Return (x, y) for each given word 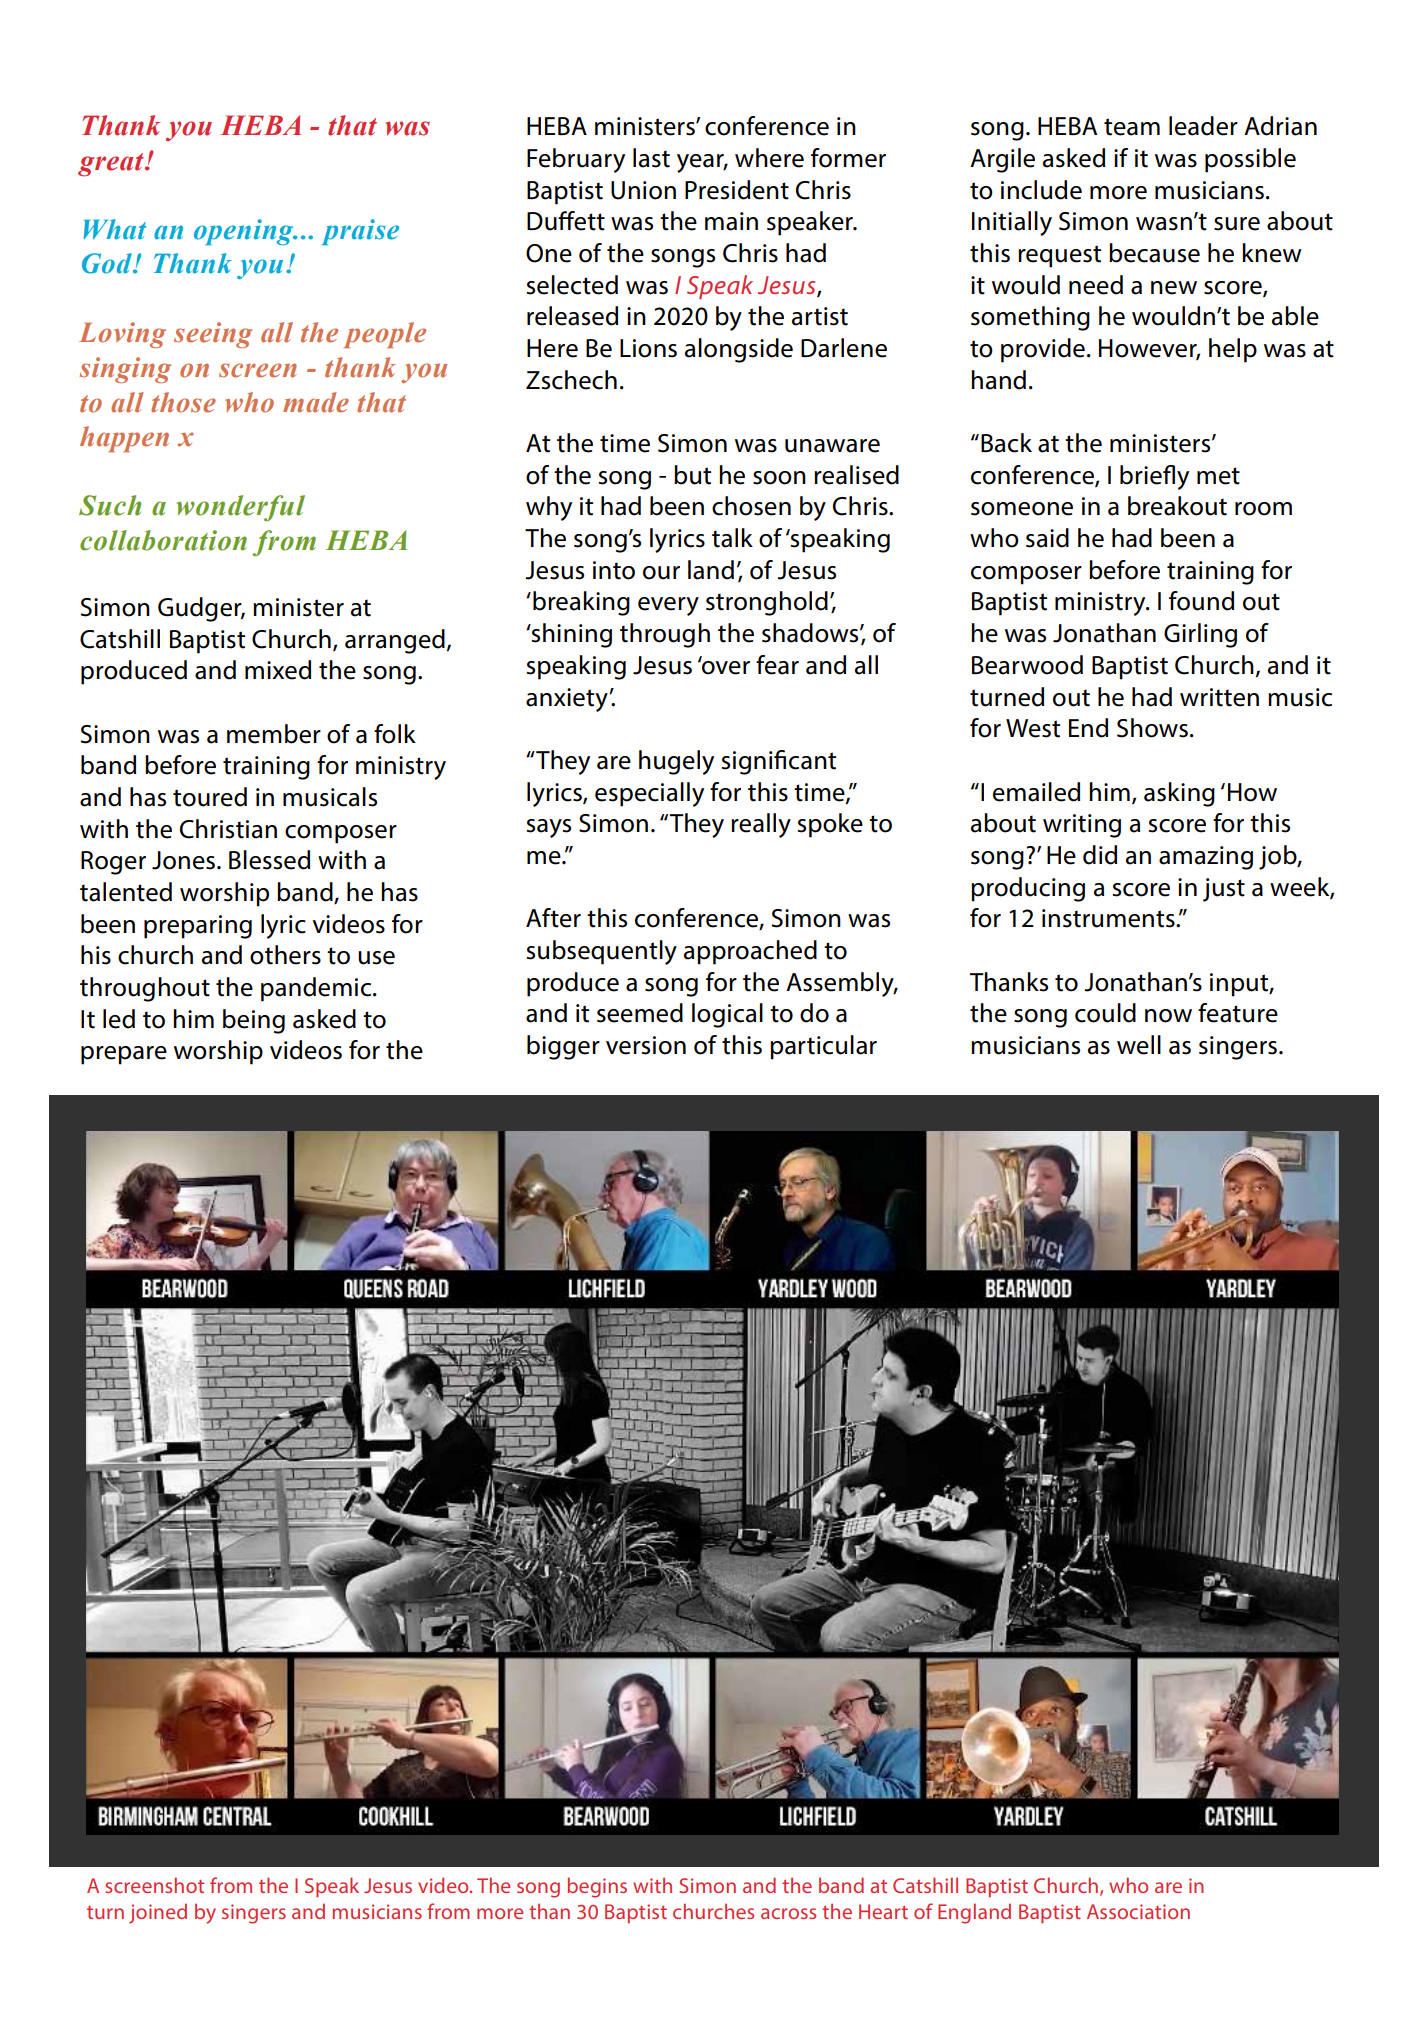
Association (1138, 1911)
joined (158, 1913)
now (1168, 1016)
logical (727, 1015)
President (737, 190)
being (254, 1021)
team (1132, 127)
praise (360, 232)
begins (597, 1887)
